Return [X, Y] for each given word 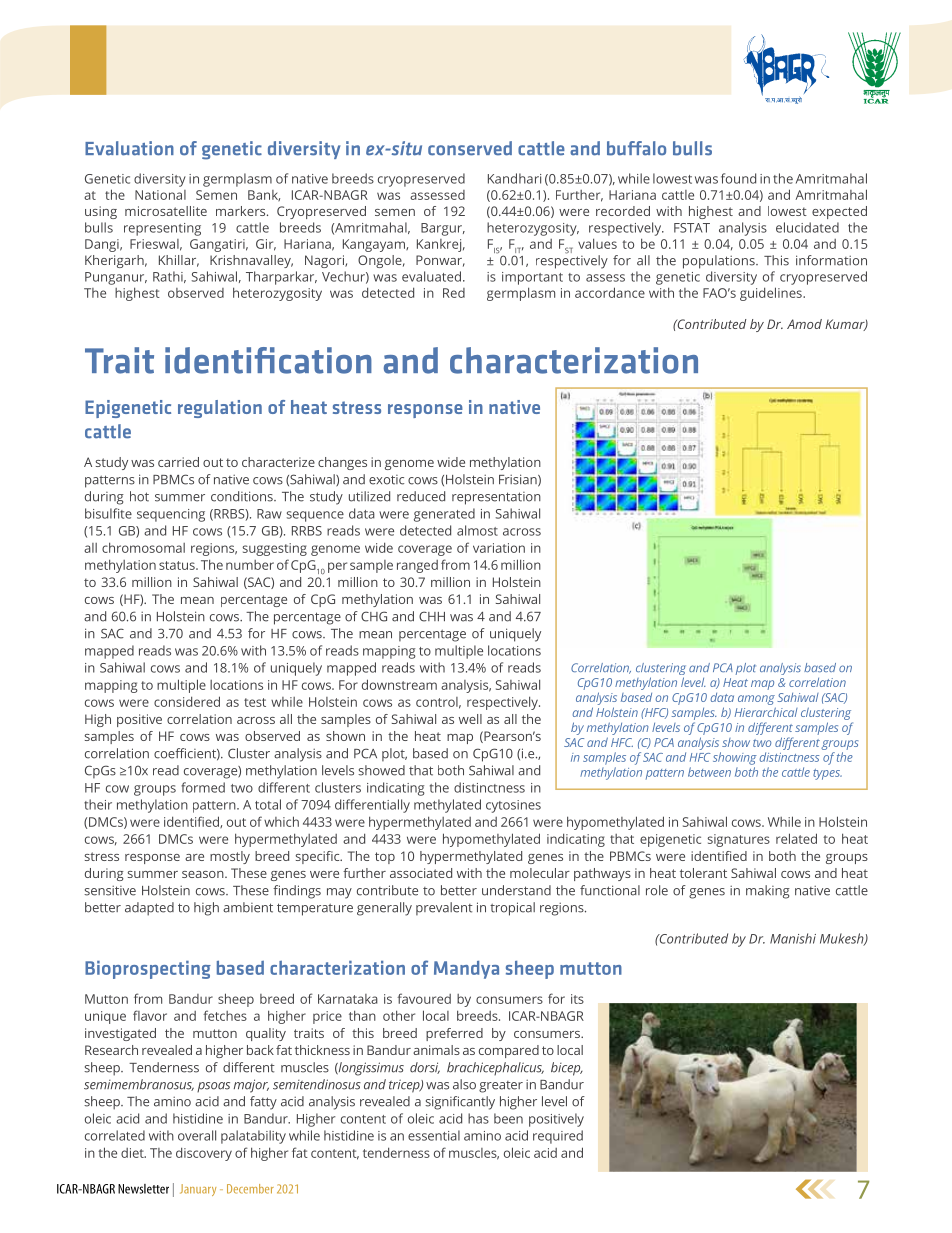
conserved [470, 148]
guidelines [772, 294]
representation [496, 498]
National [160, 195]
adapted [149, 909]
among [756, 700]
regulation [220, 409]
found [738, 178]
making [768, 892]
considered [187, 701]
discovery [204, 1154]
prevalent [444, 909]
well [470, 719]
